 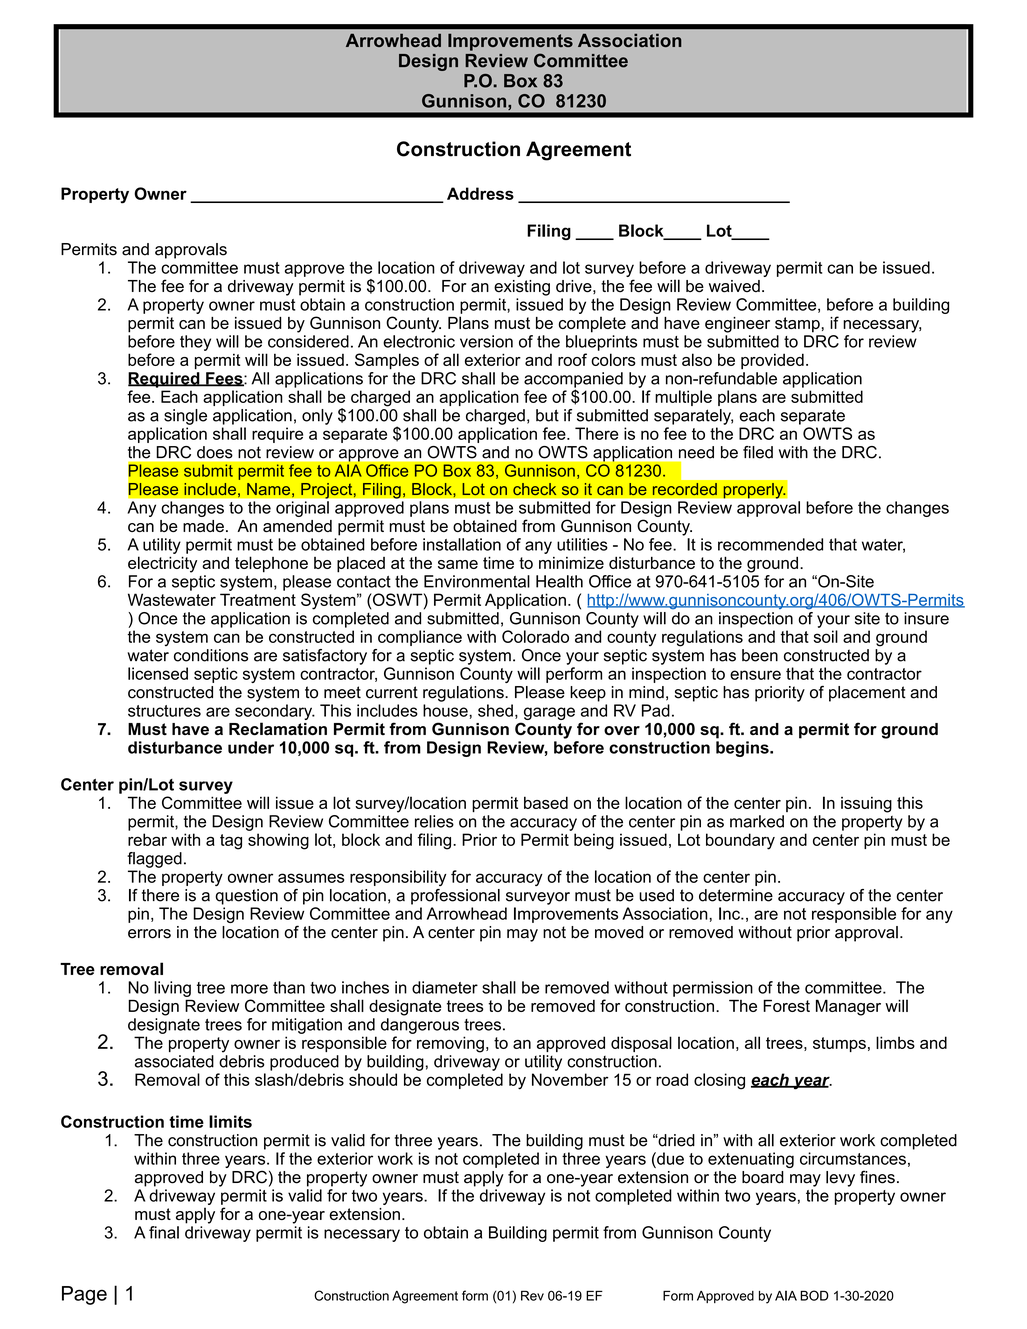 What do you see at coordinates (669, 1158) in the image?
I see `due` at bounding box center [669, 1158].
